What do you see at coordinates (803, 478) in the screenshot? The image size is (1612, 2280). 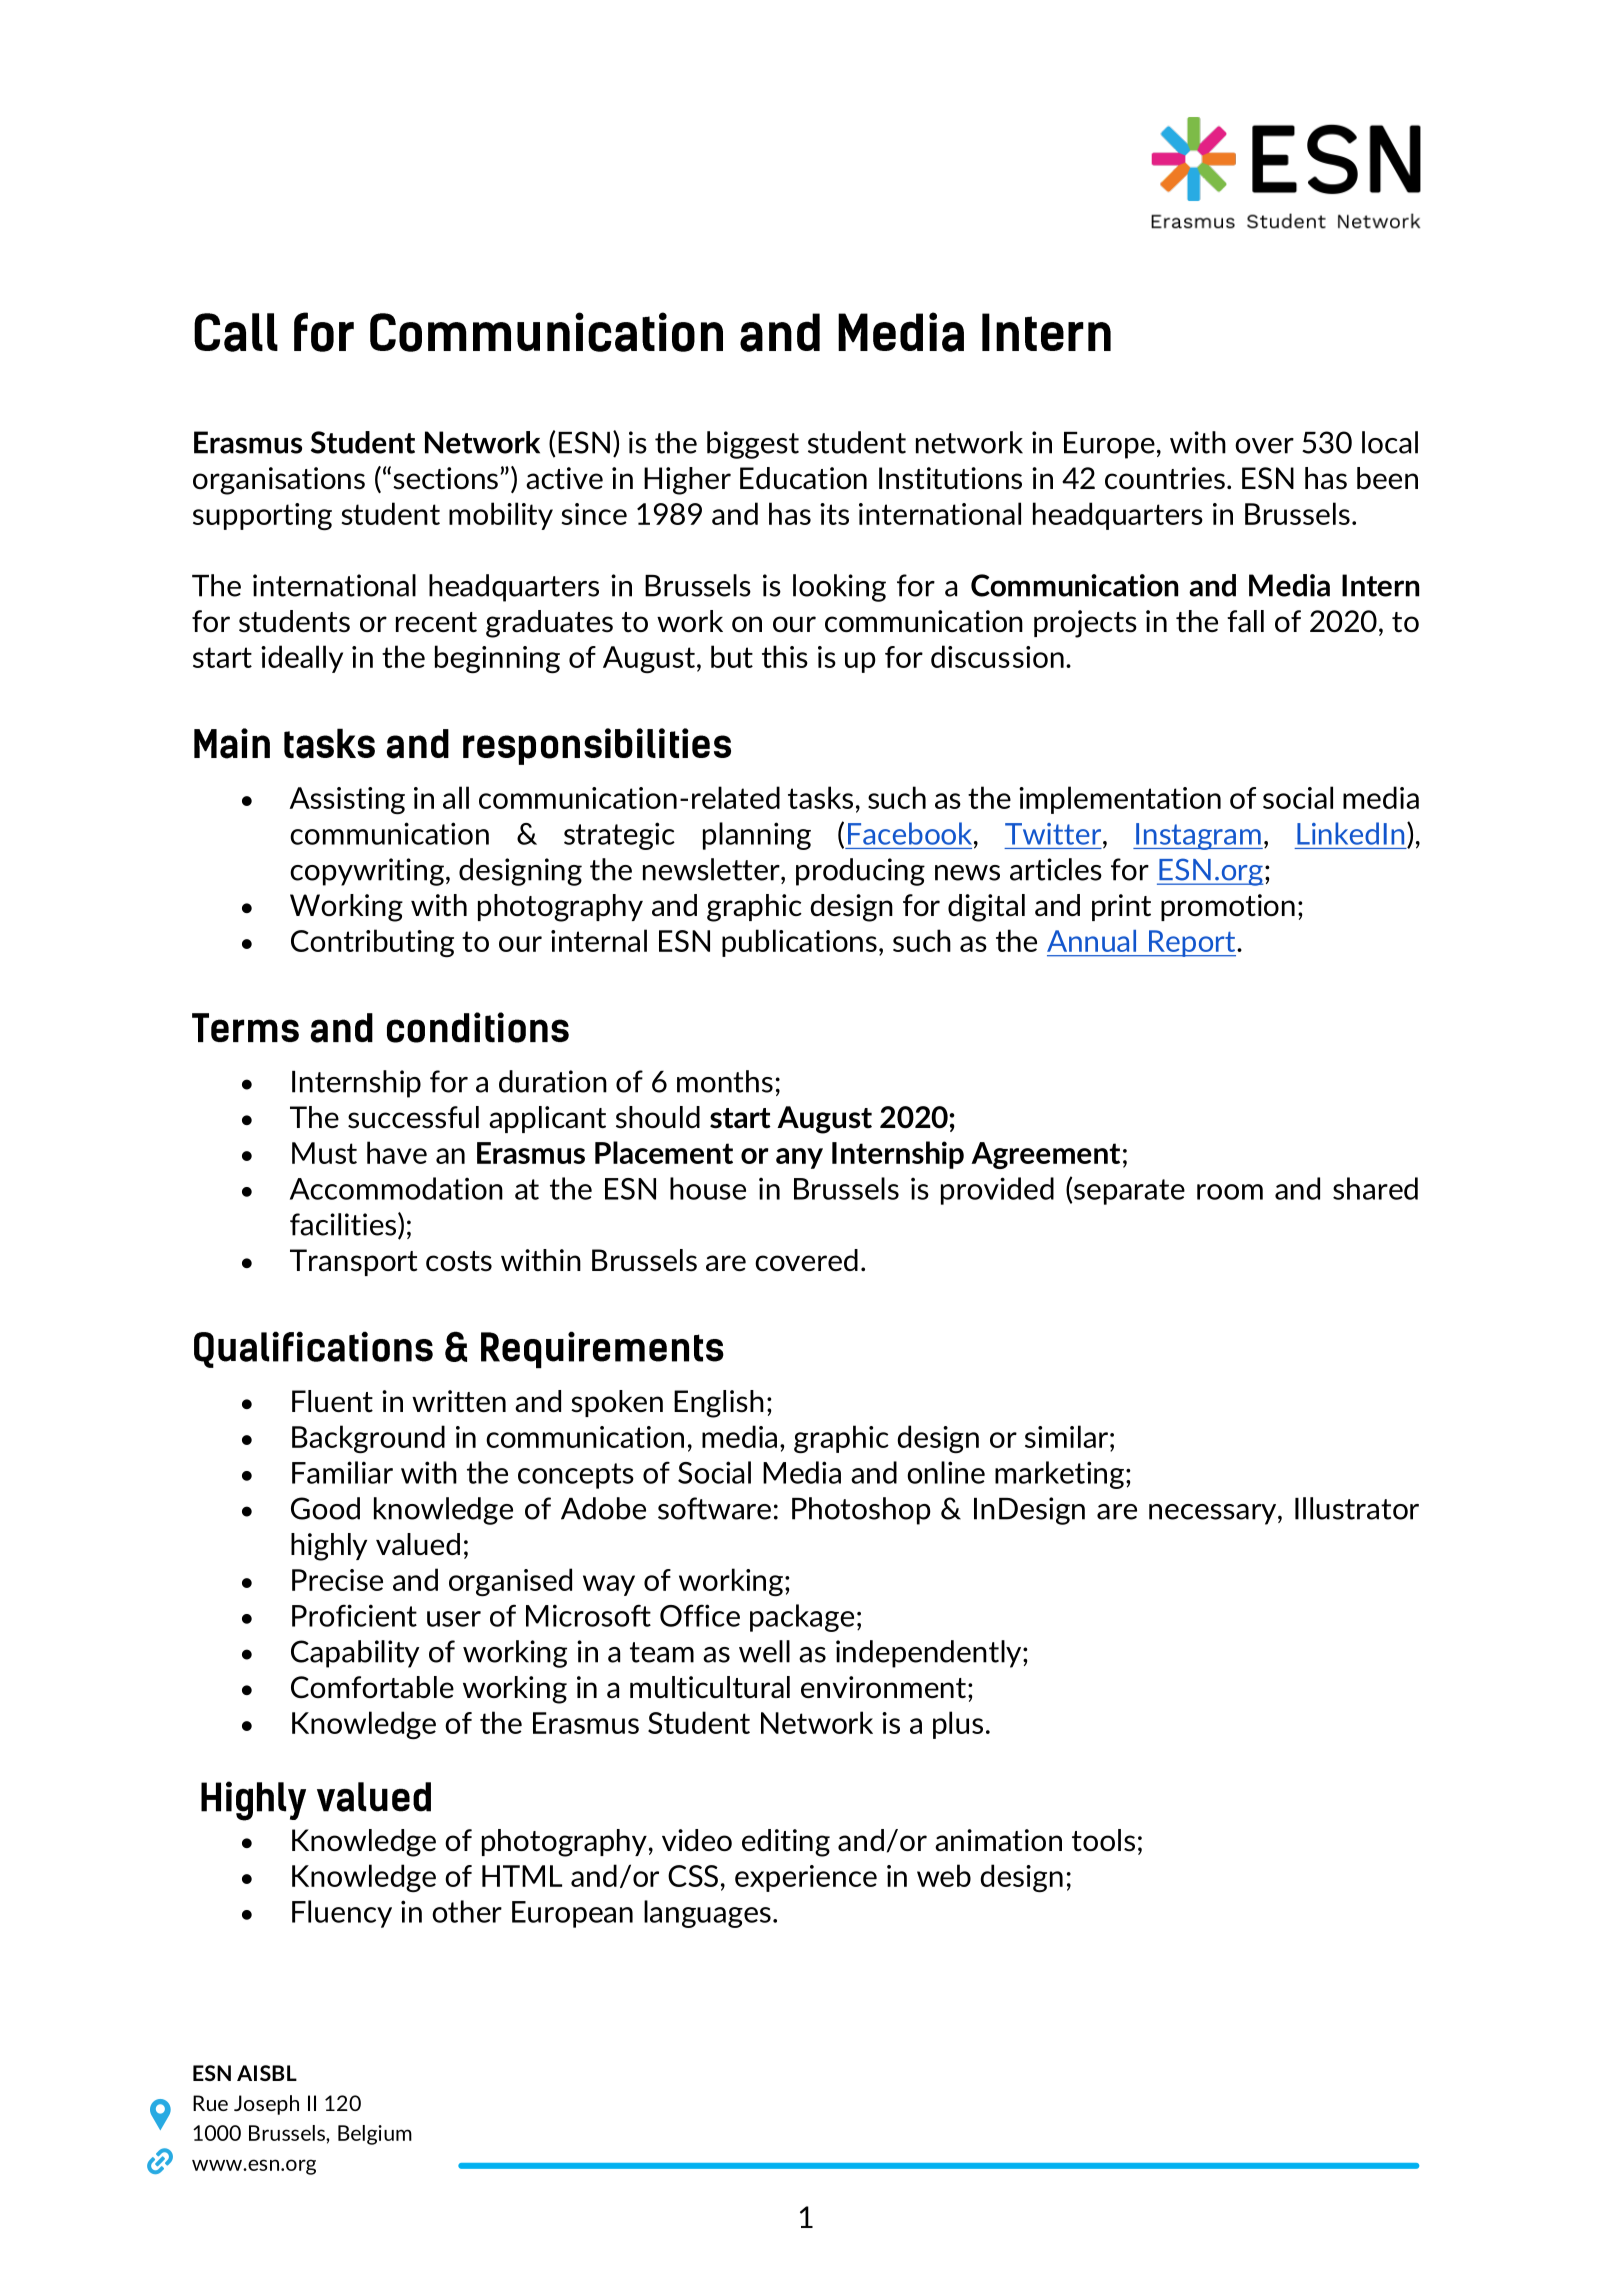 I see `Education` at bounding box center [803, 478].
